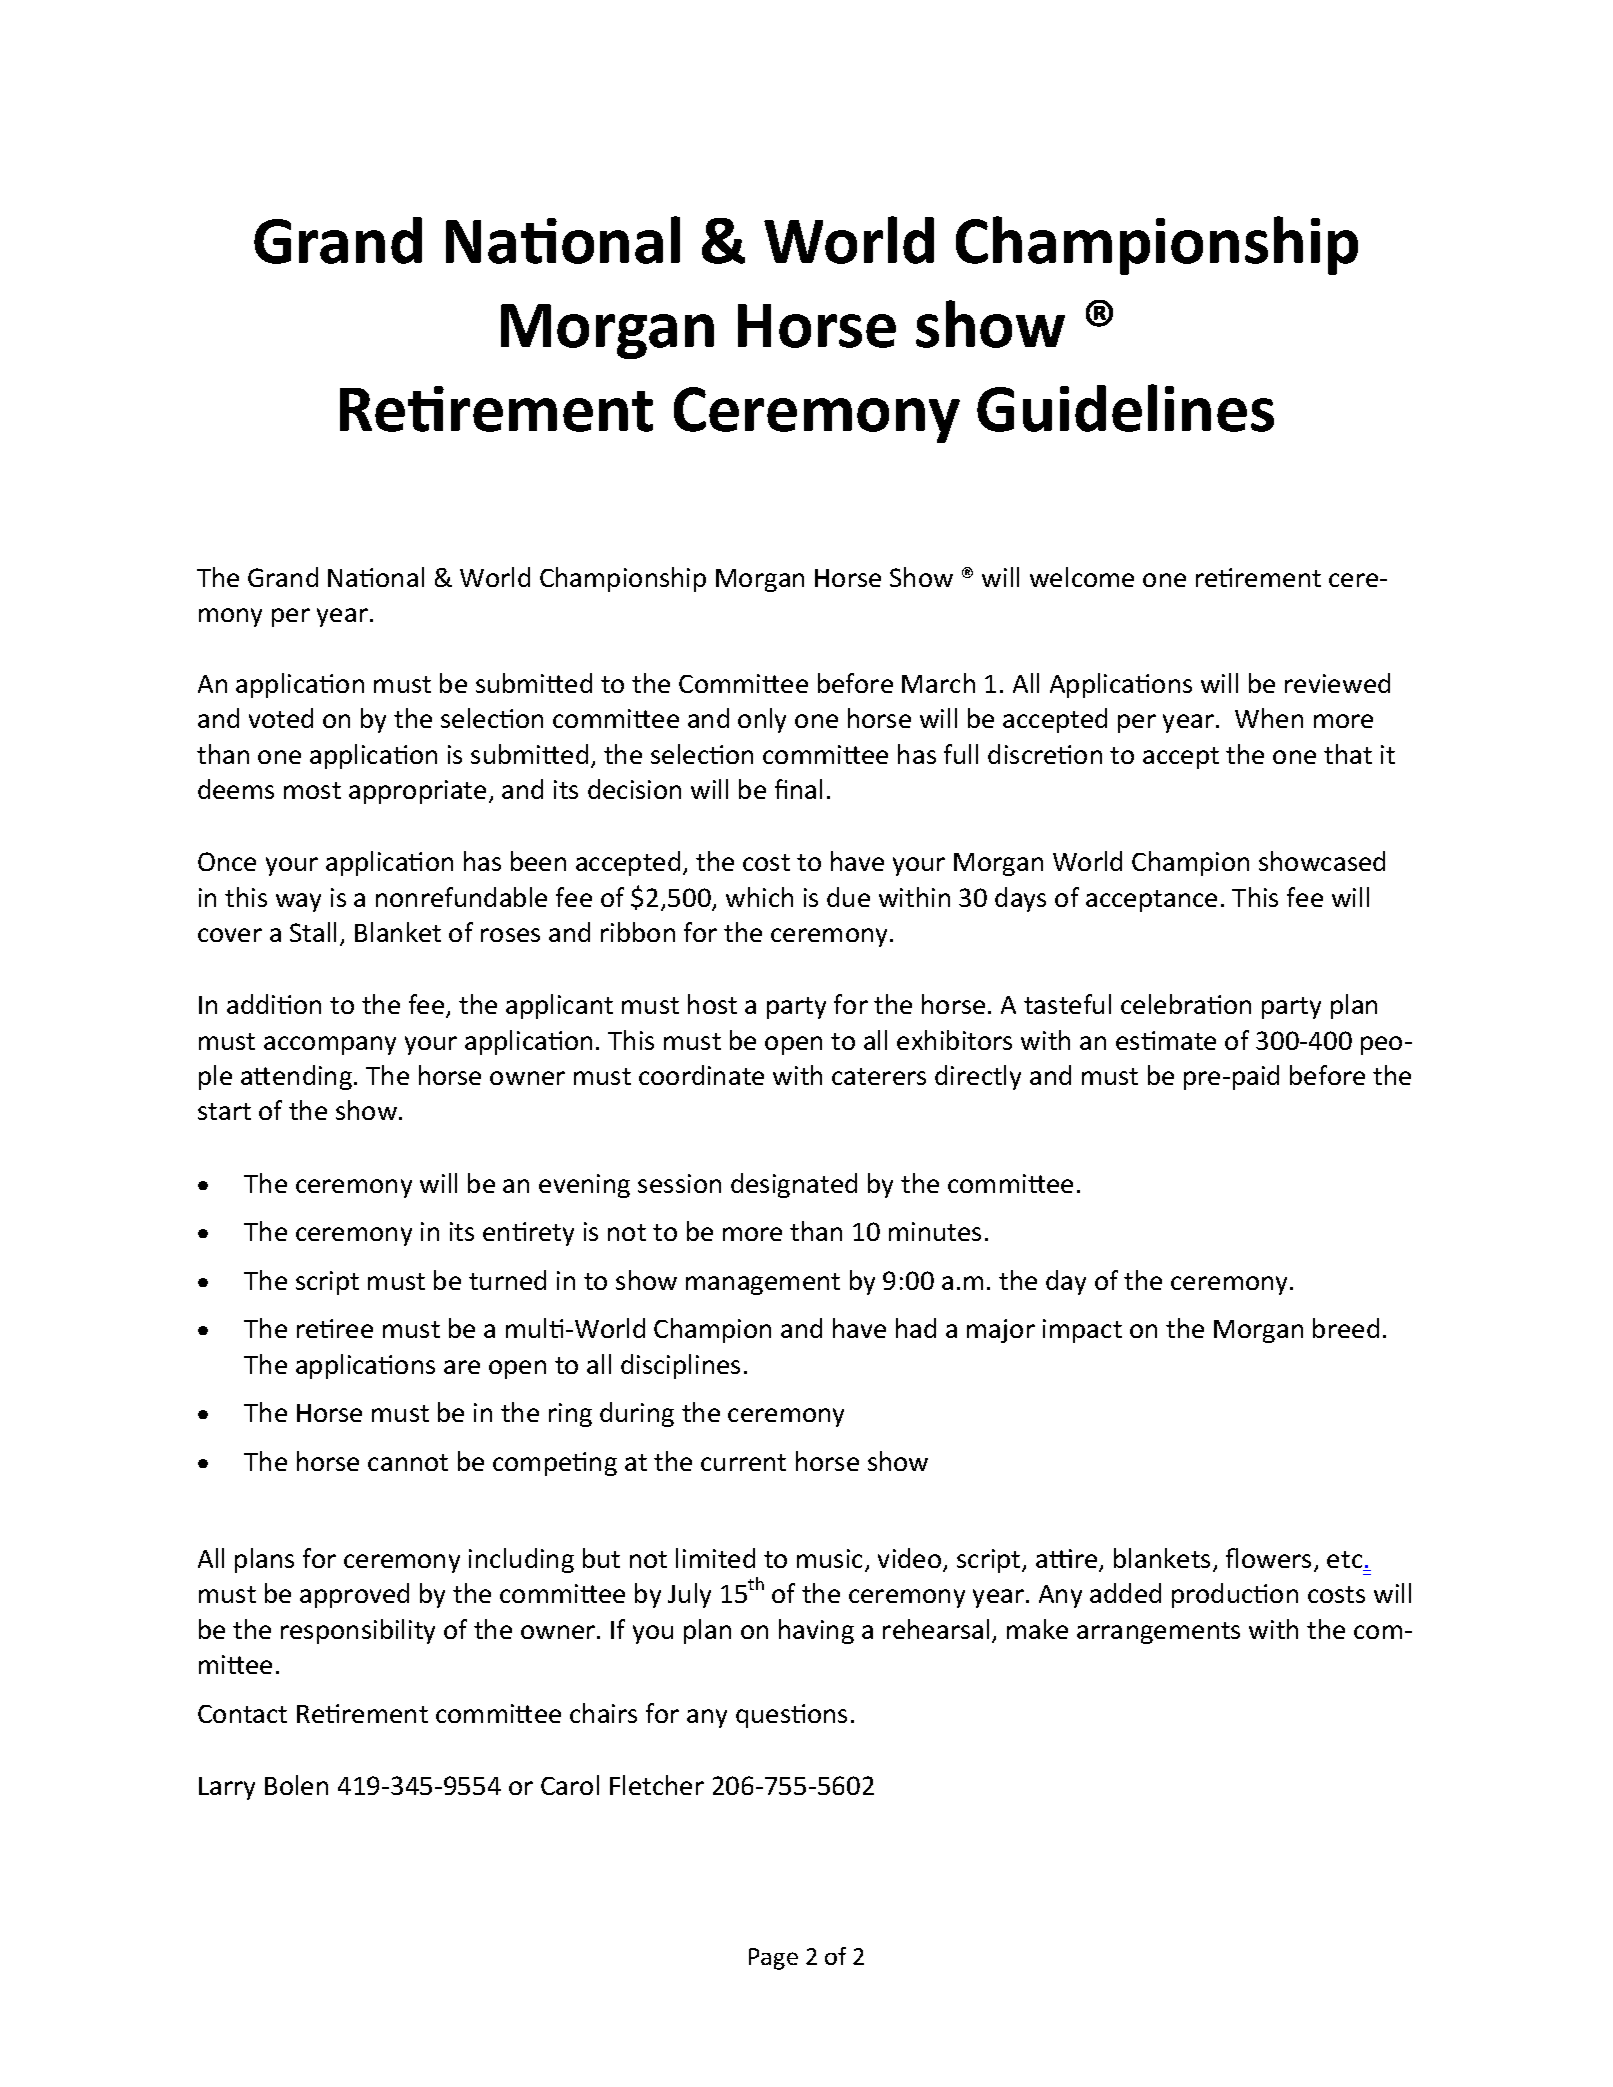 The width and height of the screenshot is (1613, 2087). Describe the element at coordinates (227, 1788) in the screenshot. I see `Larry` at that location.
